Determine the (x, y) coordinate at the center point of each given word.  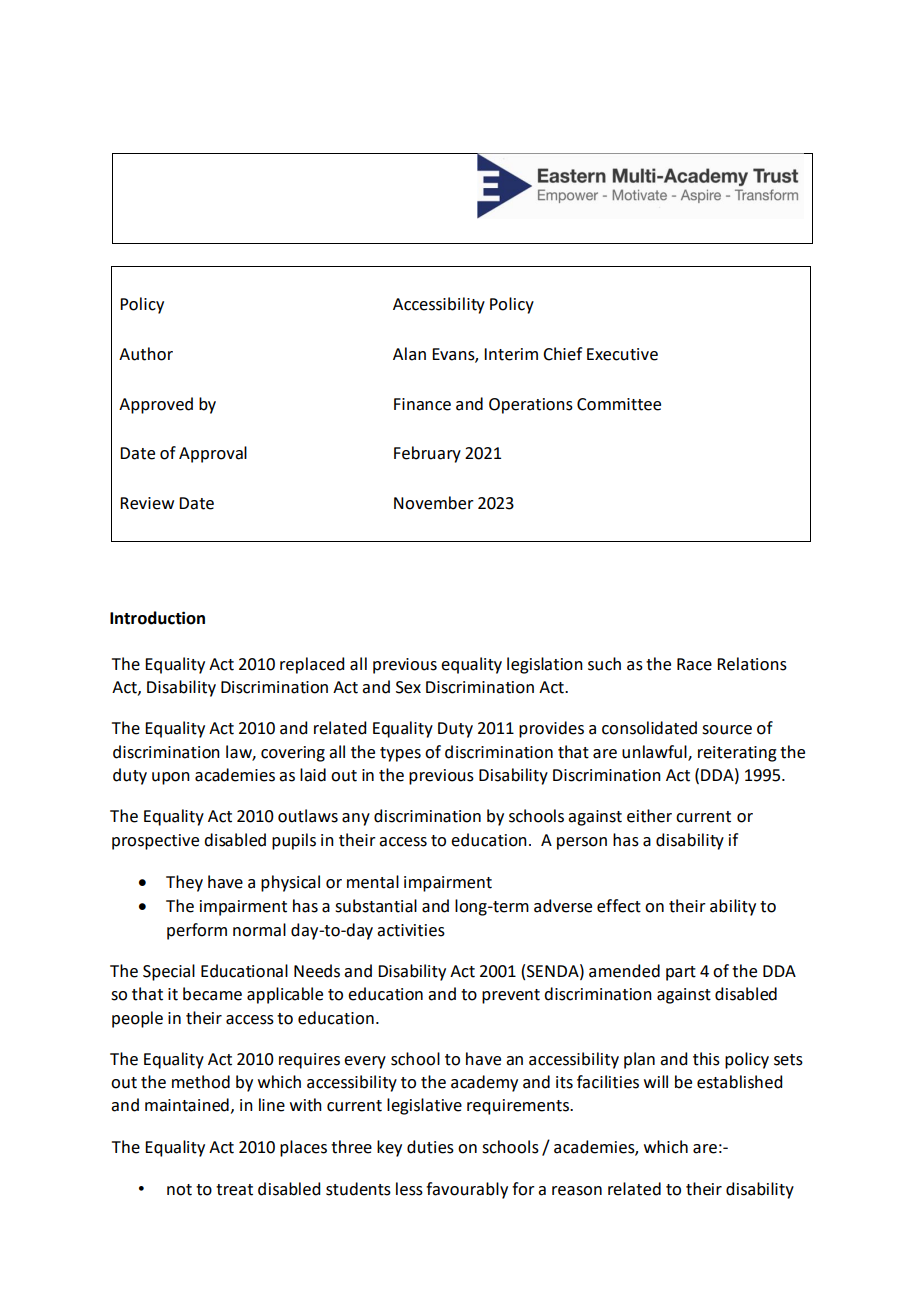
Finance (422, 404)
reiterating (737, 754)
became (212, 994)
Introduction (157, 618)
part (681, 973)
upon (171, 778)
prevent (511, 996)
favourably (467, 1190)
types (400, 754)
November (434, 503)
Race (694, 664)
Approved (156, 405)
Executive (622, 354)
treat (234, 1190)
